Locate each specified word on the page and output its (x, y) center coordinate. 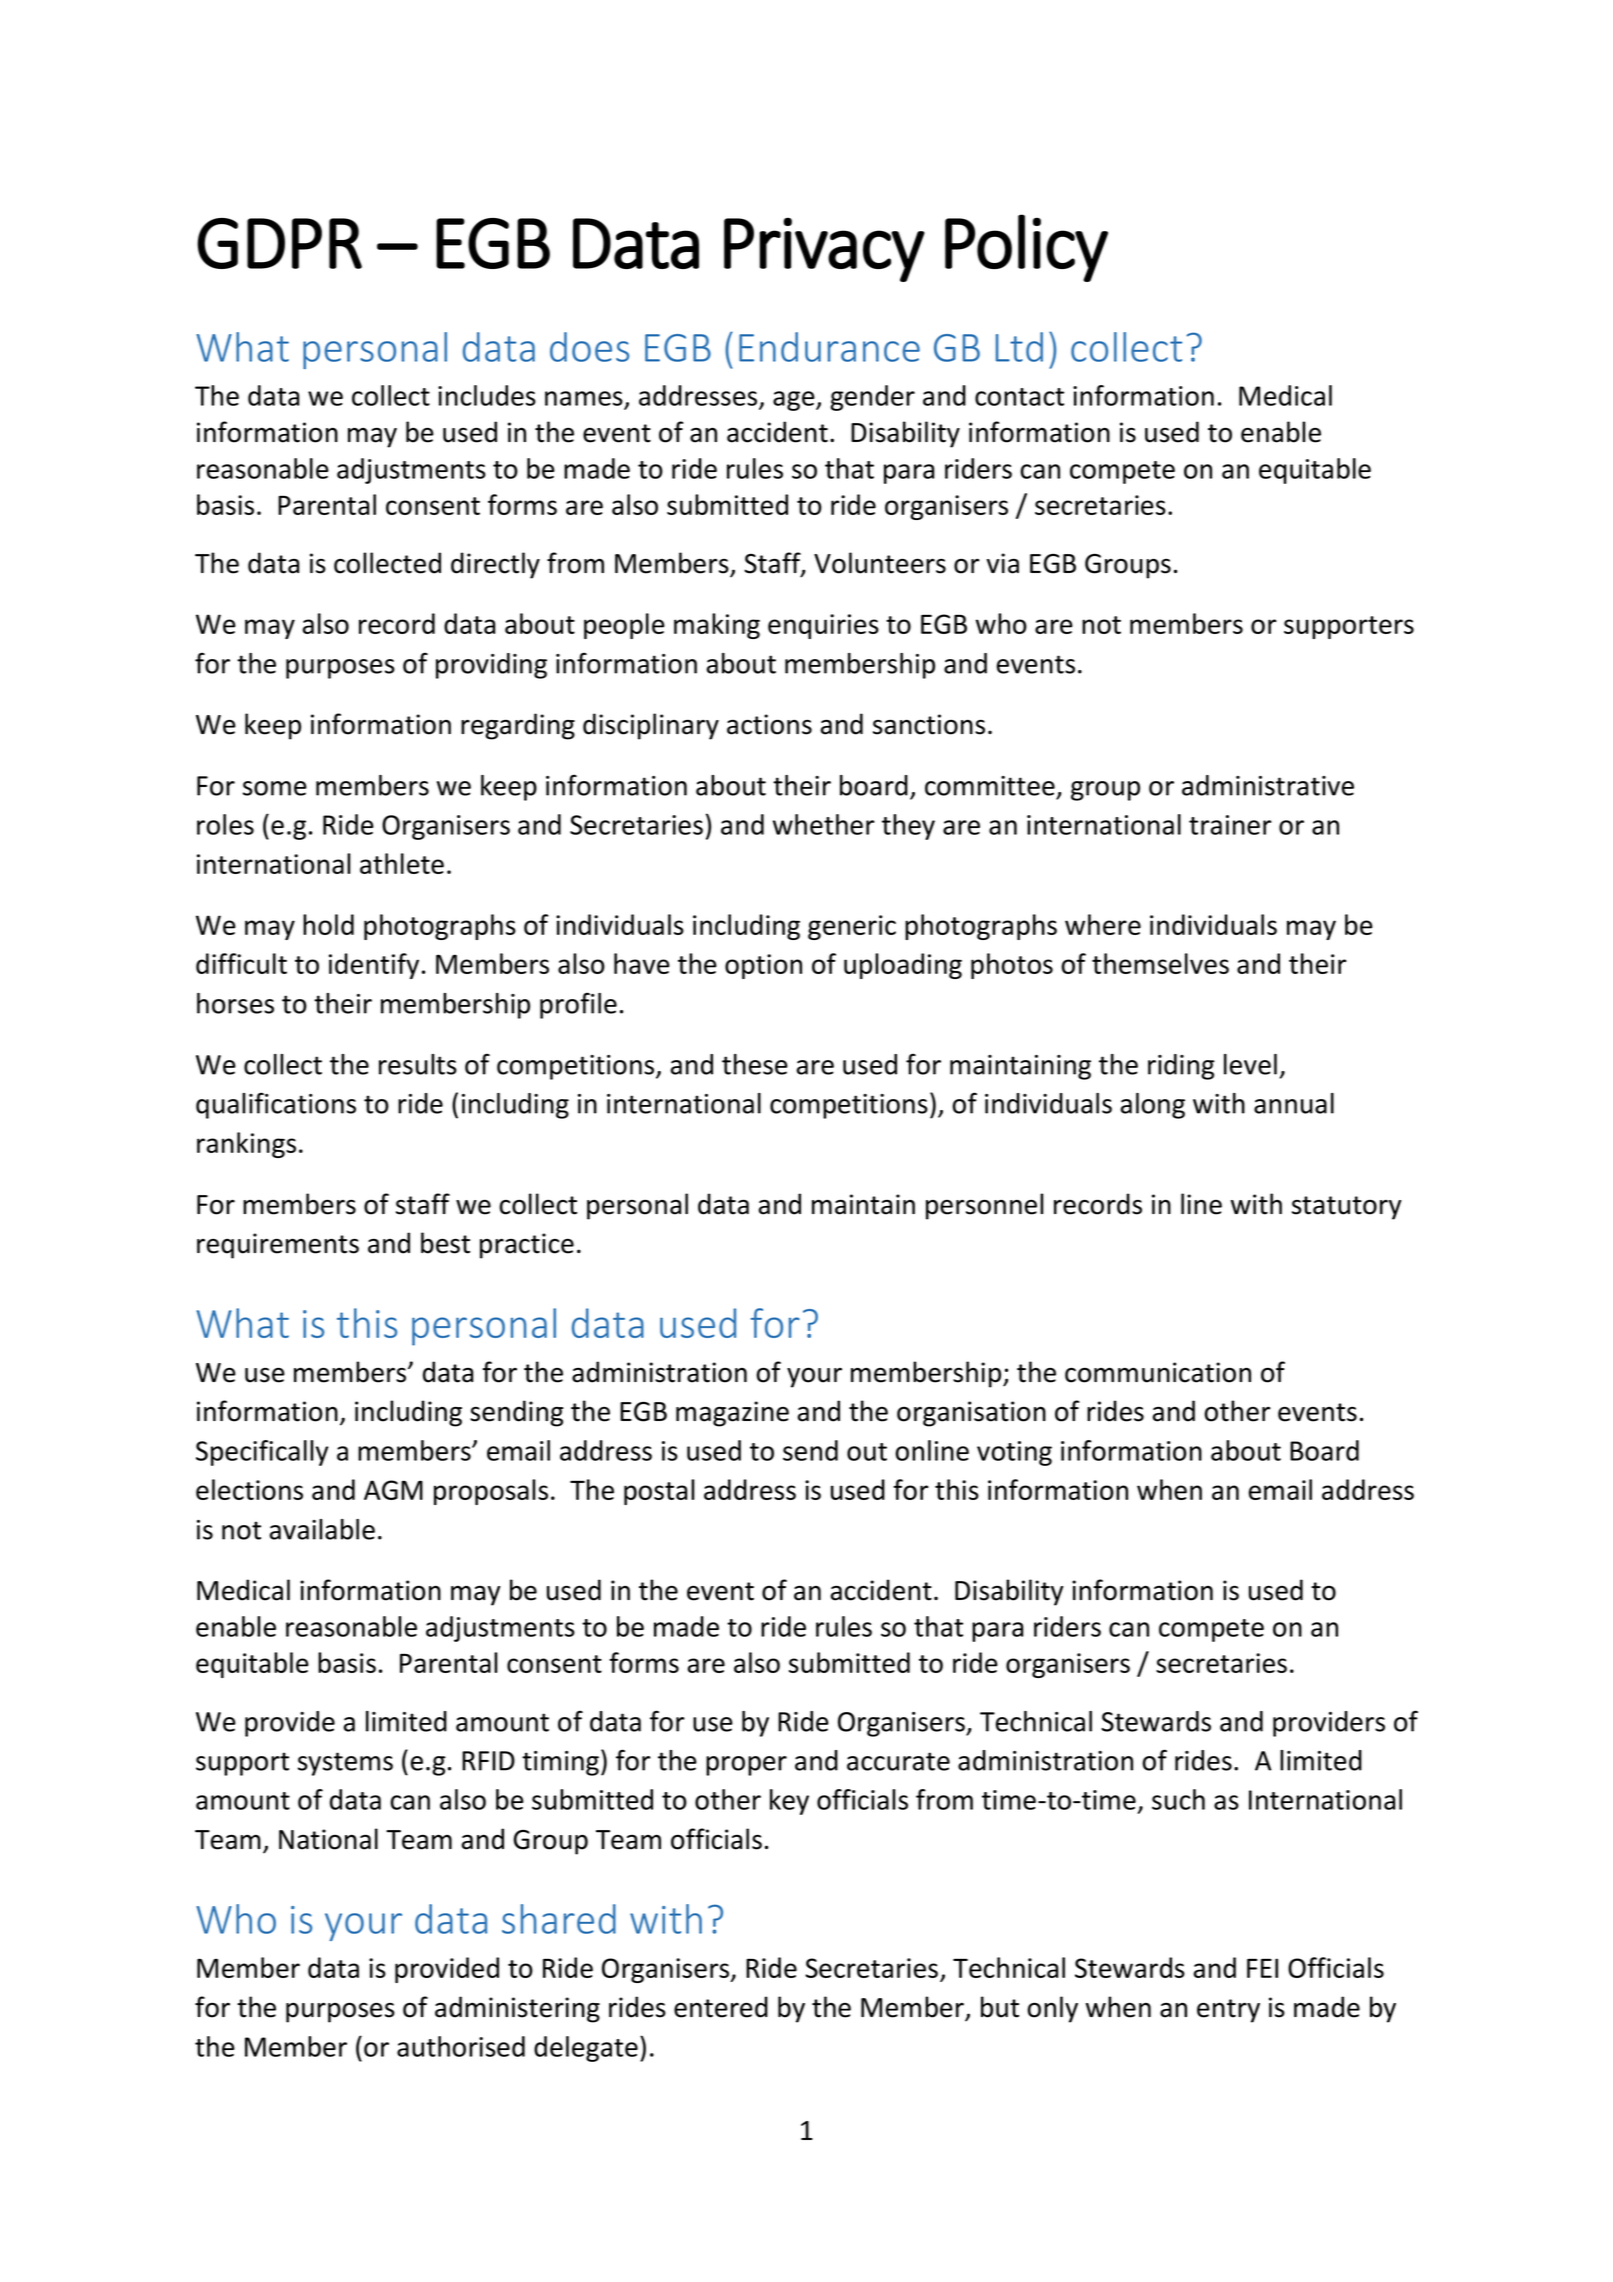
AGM (393, 1490)
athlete (402, 863)
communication (1158, 1372)
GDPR (279, 243)
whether (824, 824)
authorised (461, 2046)
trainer (1230, 825)
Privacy (824, 249)
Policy (1026, 248)
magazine (732, 1414)
